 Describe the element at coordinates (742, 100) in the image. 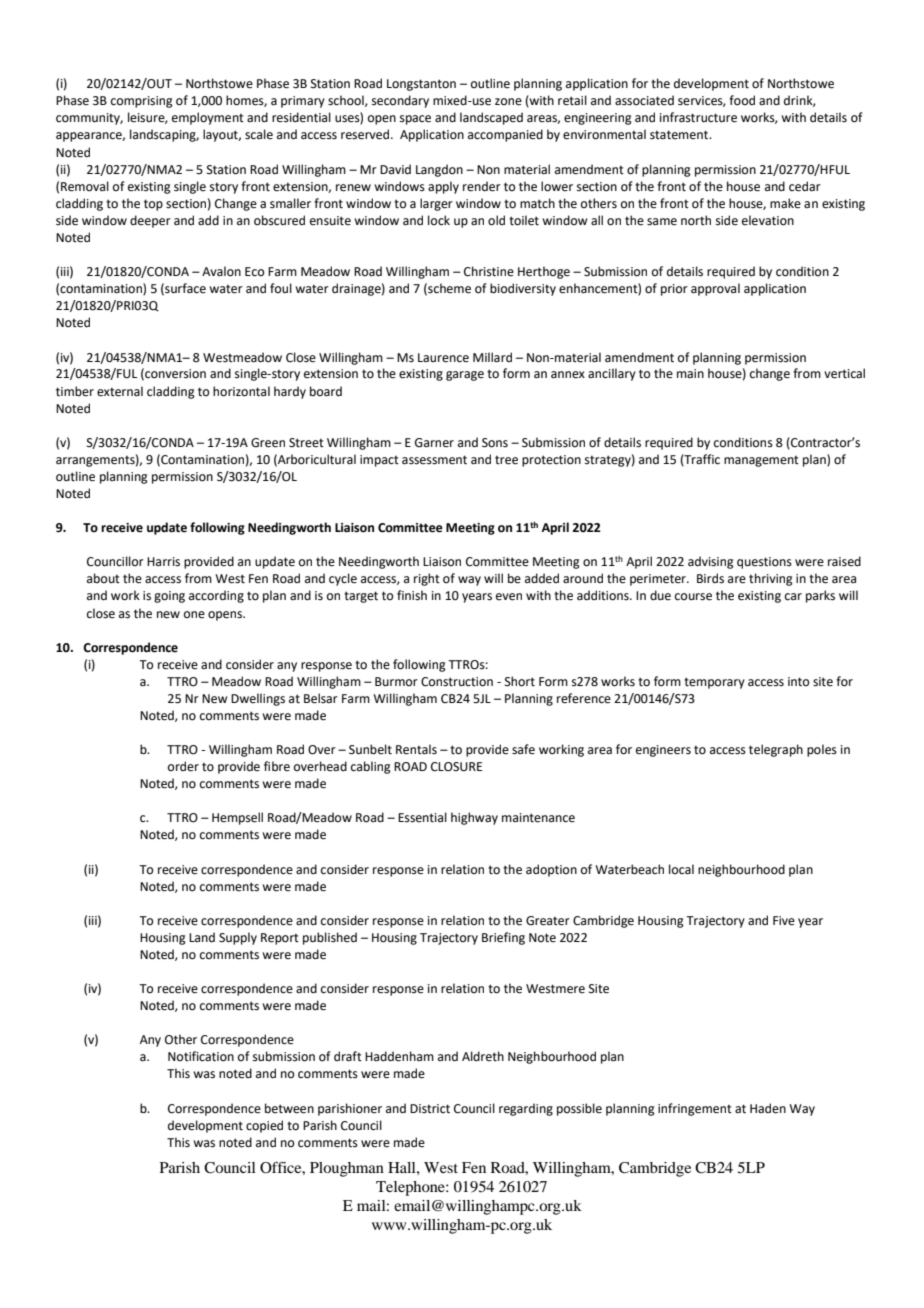

I see `food` at that location.
